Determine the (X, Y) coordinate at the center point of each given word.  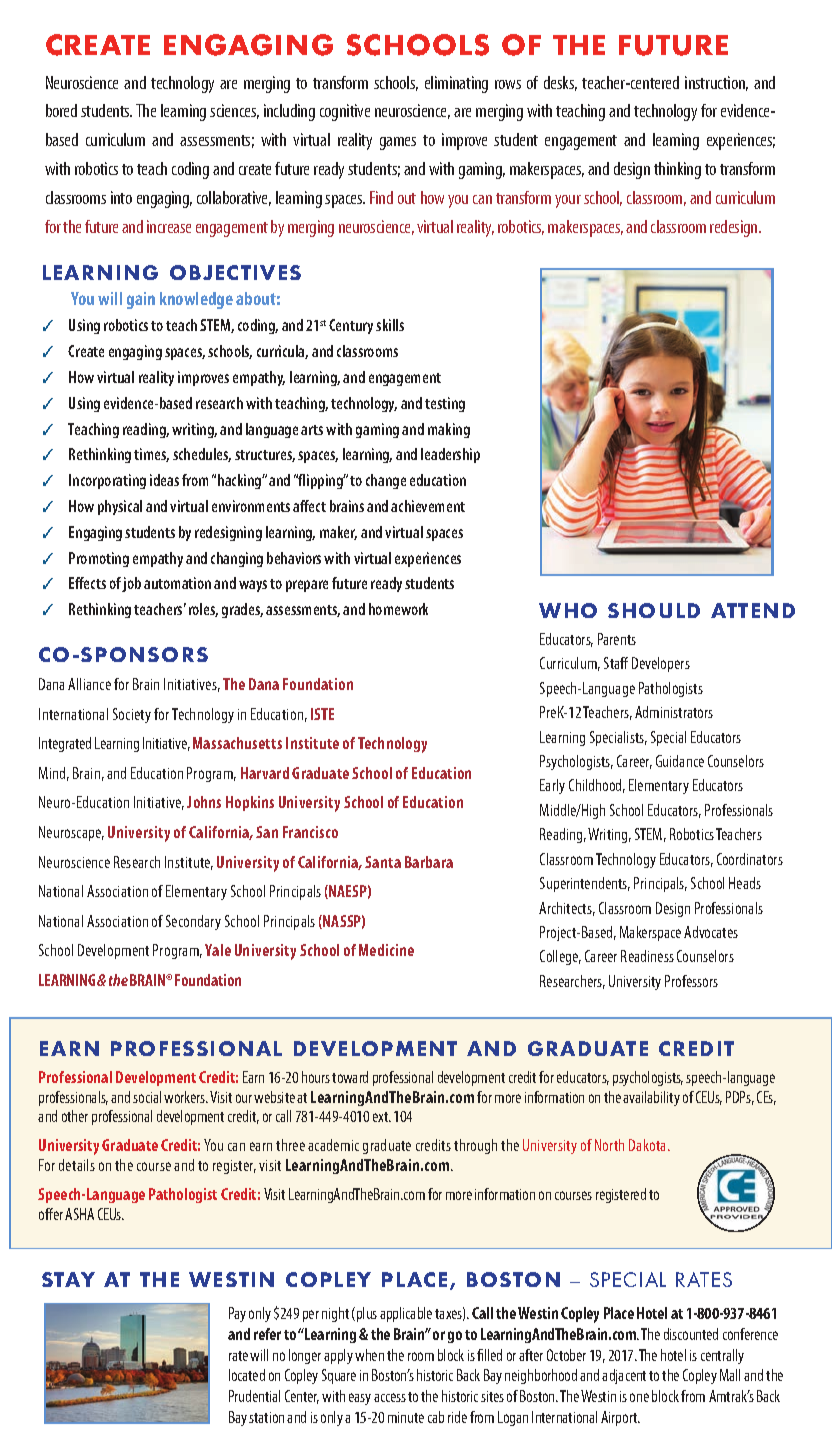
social (147, 1097)
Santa (383, 862)
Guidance (680, 761)
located (247, 1375)
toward (350, 1077)
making (449, 430)
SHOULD (654, 610)
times (151, 455)
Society (132, 715)
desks (560, 83)
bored (61, 110)
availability (651, 1098)
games (398, 143)
